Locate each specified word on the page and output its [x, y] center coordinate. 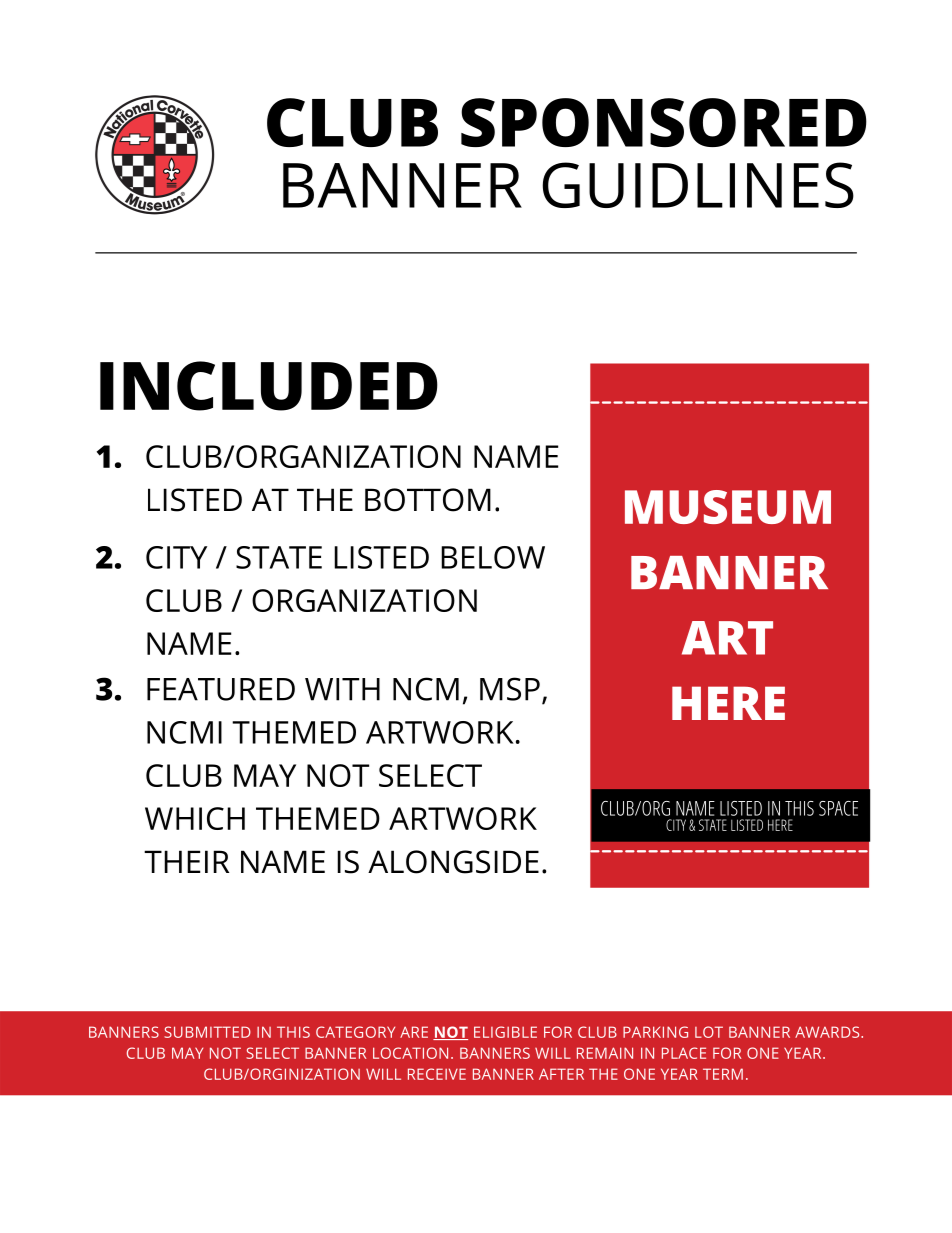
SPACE [838, 808]
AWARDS [827, 1032]
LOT [709, 1032]
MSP [510, 689]
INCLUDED [269, 386]
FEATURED [221, 689]
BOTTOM [428, 500]
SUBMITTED [207, 1032]
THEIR [186, 861]
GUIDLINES [698, 185]
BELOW [493, 557]
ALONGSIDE [453, 862]
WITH [342, 689]
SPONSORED [664, 122]
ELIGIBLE [505, 1032]
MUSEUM [728, 507]
